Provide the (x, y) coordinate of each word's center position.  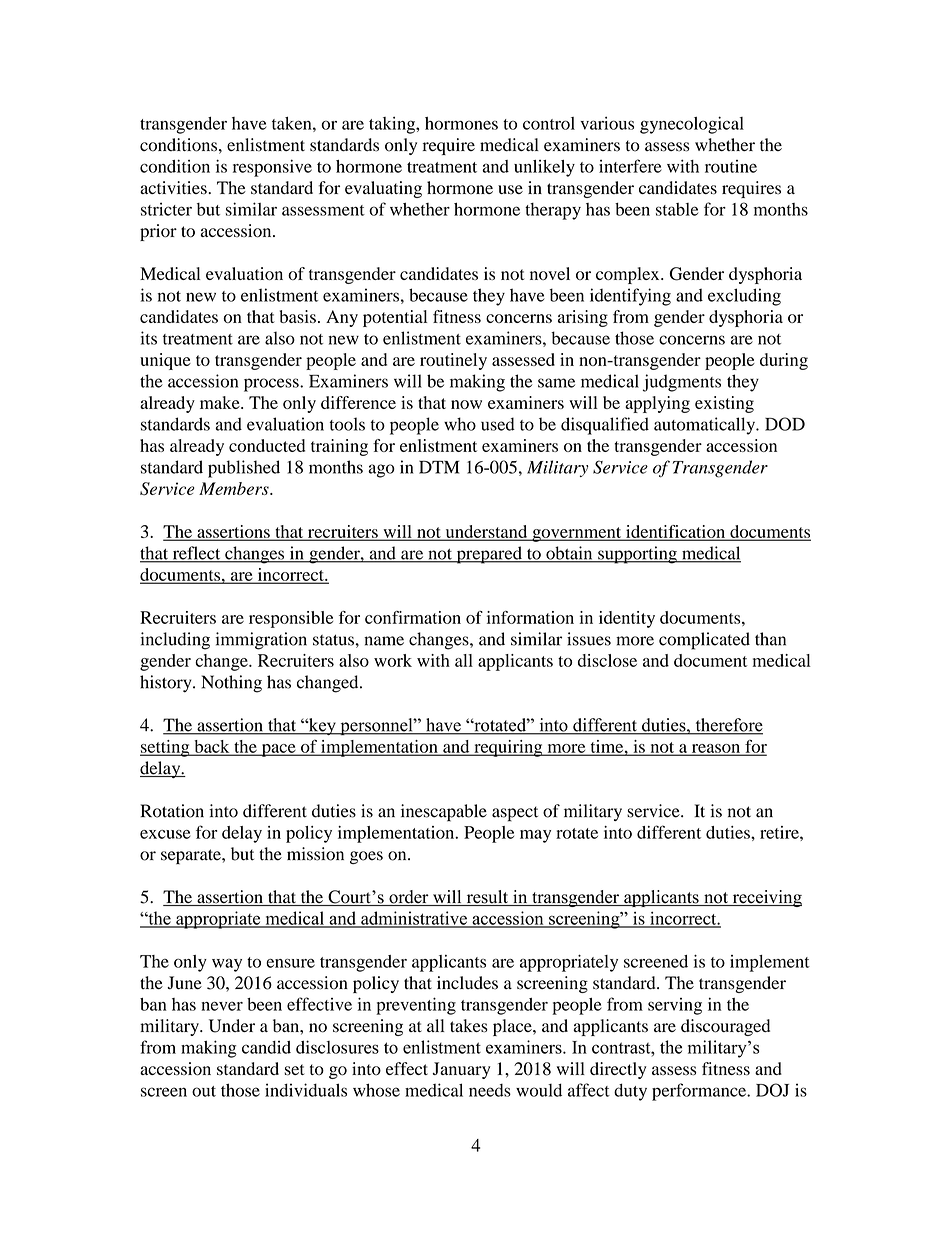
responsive (272, 168)
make (221, 402)
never (222, 1006)
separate (192, 857)
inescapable (444, 813)
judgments (682, 383)
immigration (261, 641)
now (466, 404)
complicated (704, 641)
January (462, 1070)
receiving (766, 898)
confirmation (413, 617)
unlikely (544, 168)
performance (700, 1092)
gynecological (692, 125)
